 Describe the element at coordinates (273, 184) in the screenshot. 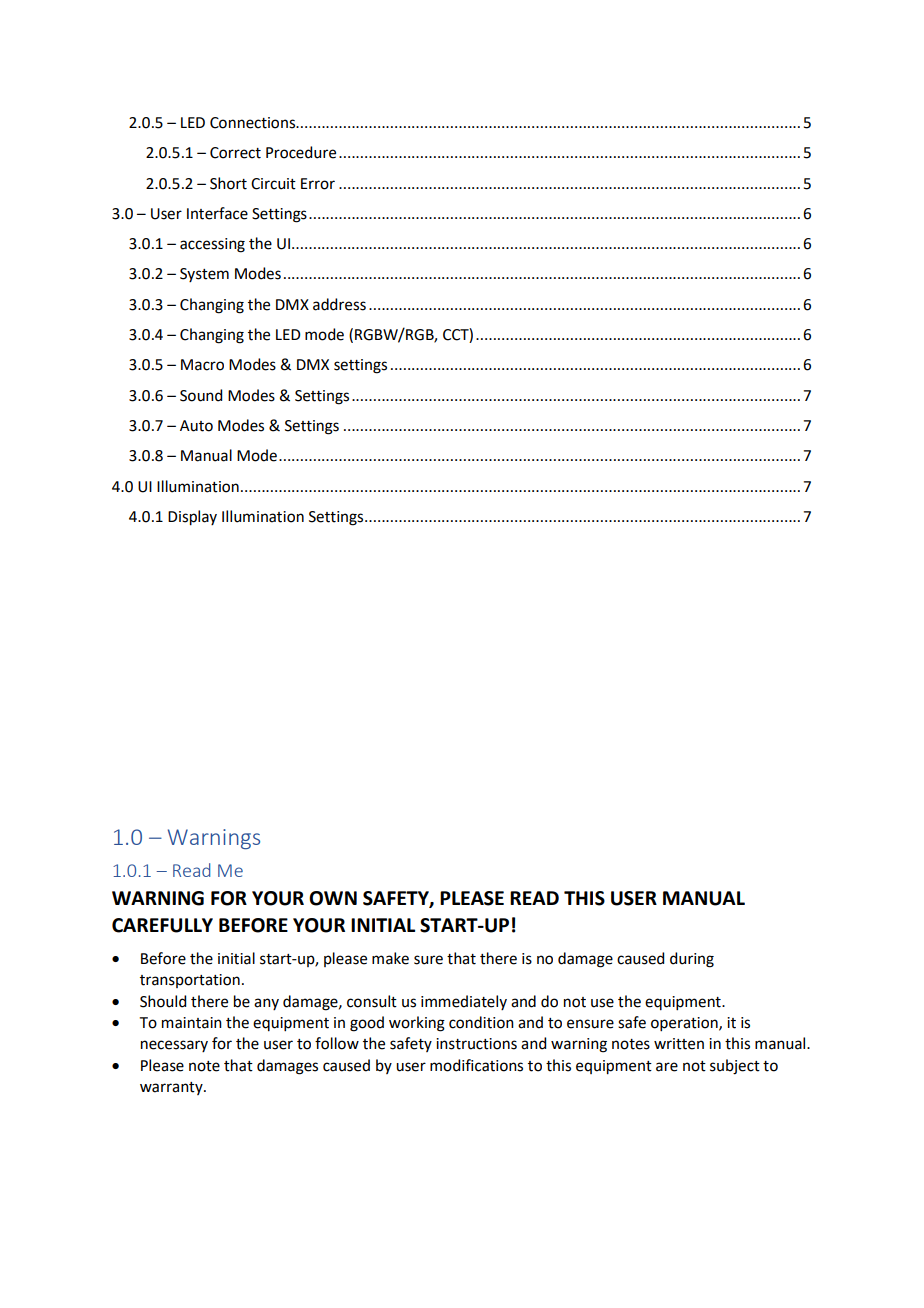

I see `Circuit` at that location.
